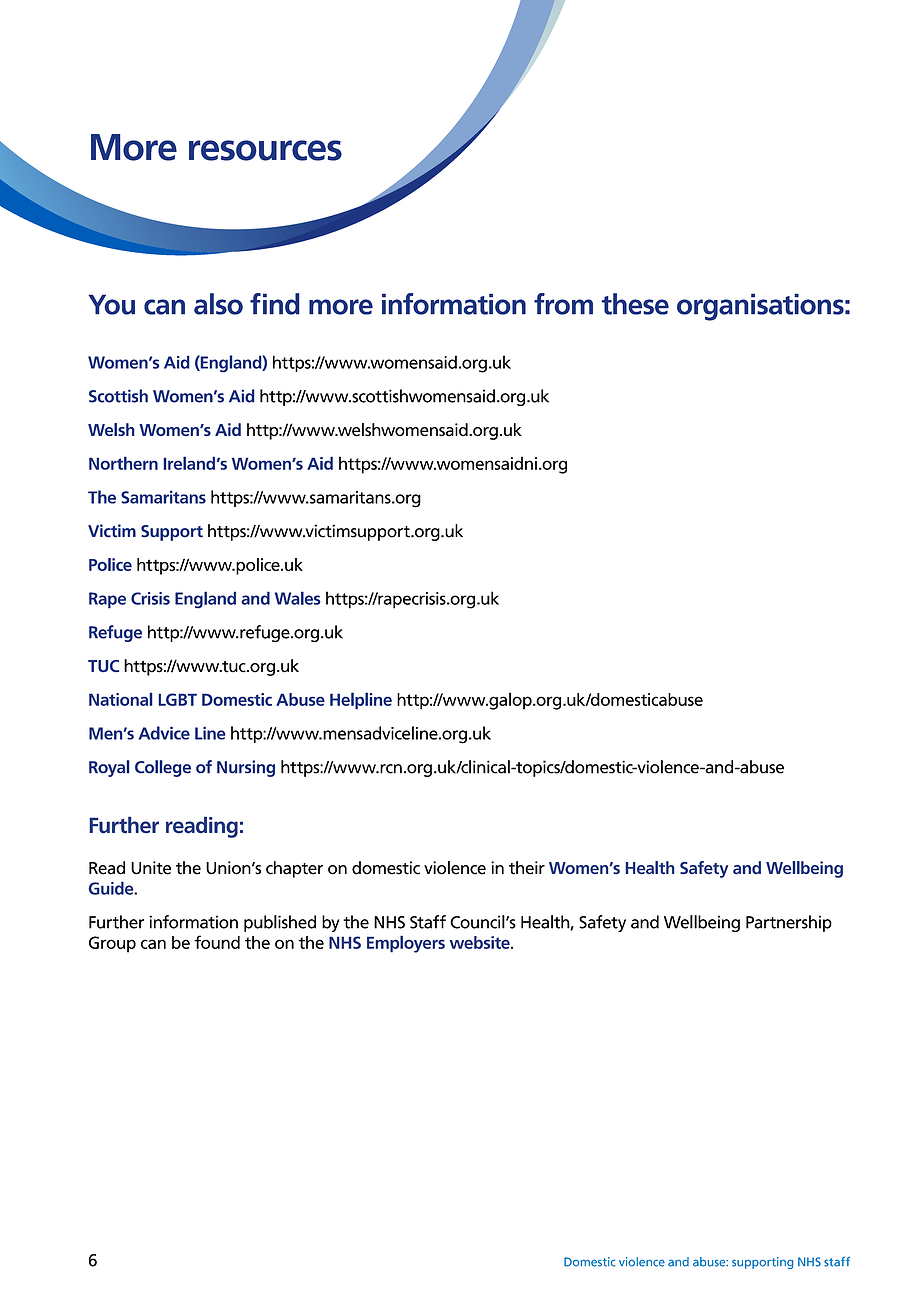 This image has height=1308, width=924. Describe the element at coordinates (406, 944) in the image. I see `Employers` at that location.
